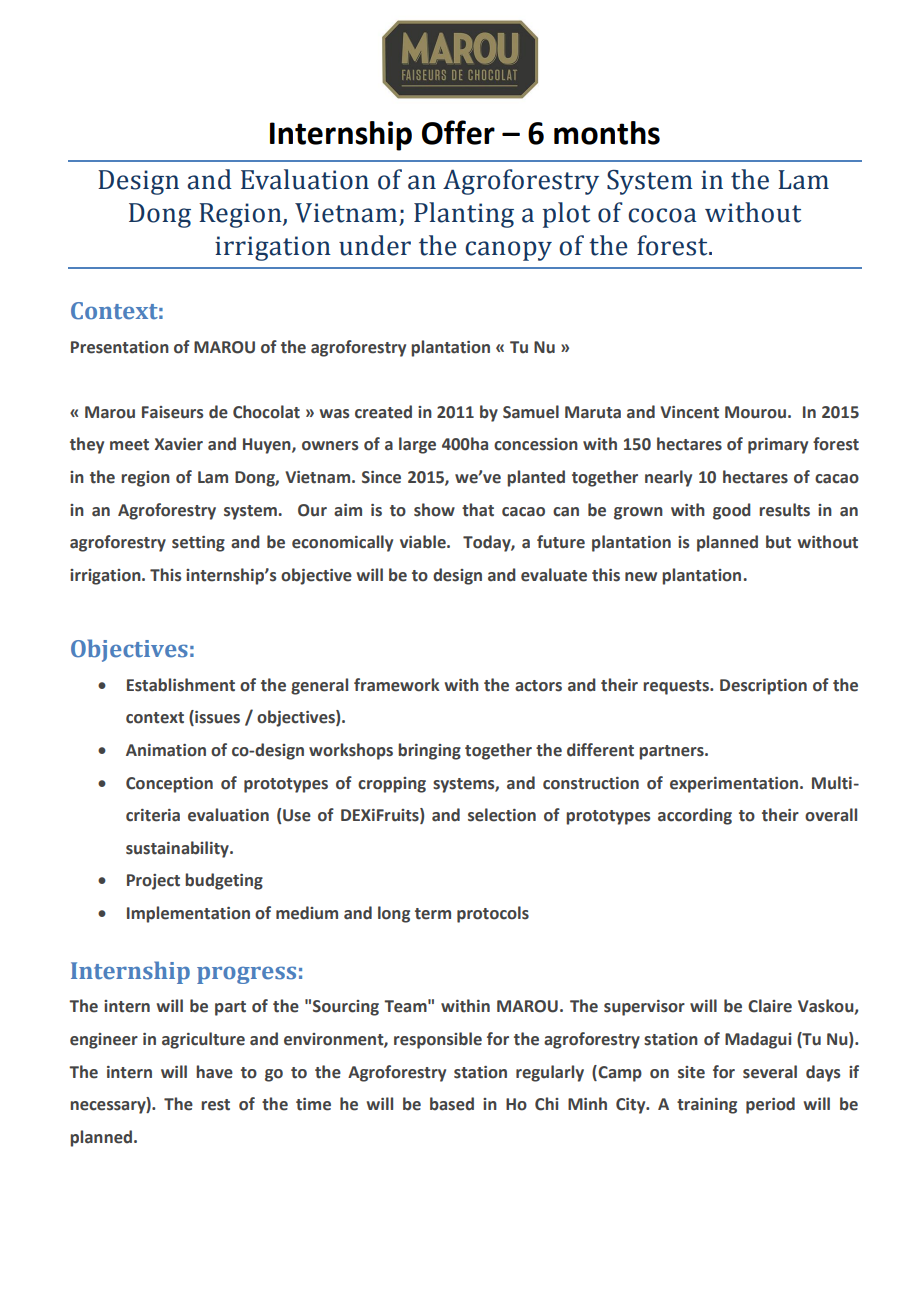  What do you see at coordinates (452, 1104) in the screenshot?
I see `based` at bounding box center [452, 1104].
